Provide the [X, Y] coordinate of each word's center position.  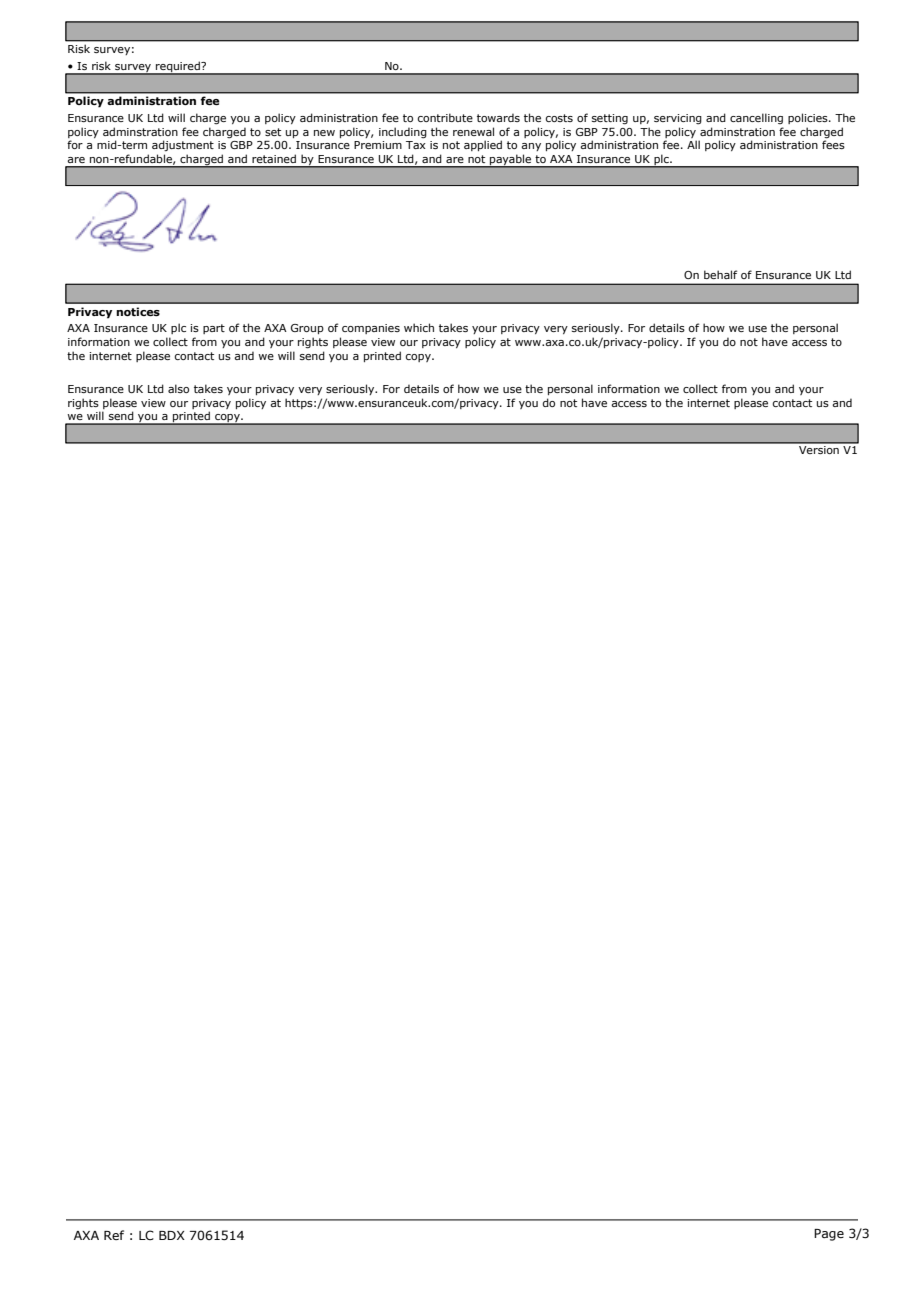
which [419, 327]
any [531, 147]
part [214, 329]
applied [483, 145]
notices [138, 311]
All [693, 144]
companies [371, 329]
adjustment [183, 146]
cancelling [756, 118]
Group [307, 329]
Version [819, 448]
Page [829, 1235]
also [178, 388]
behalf [720, 274]
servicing [678, 119]
